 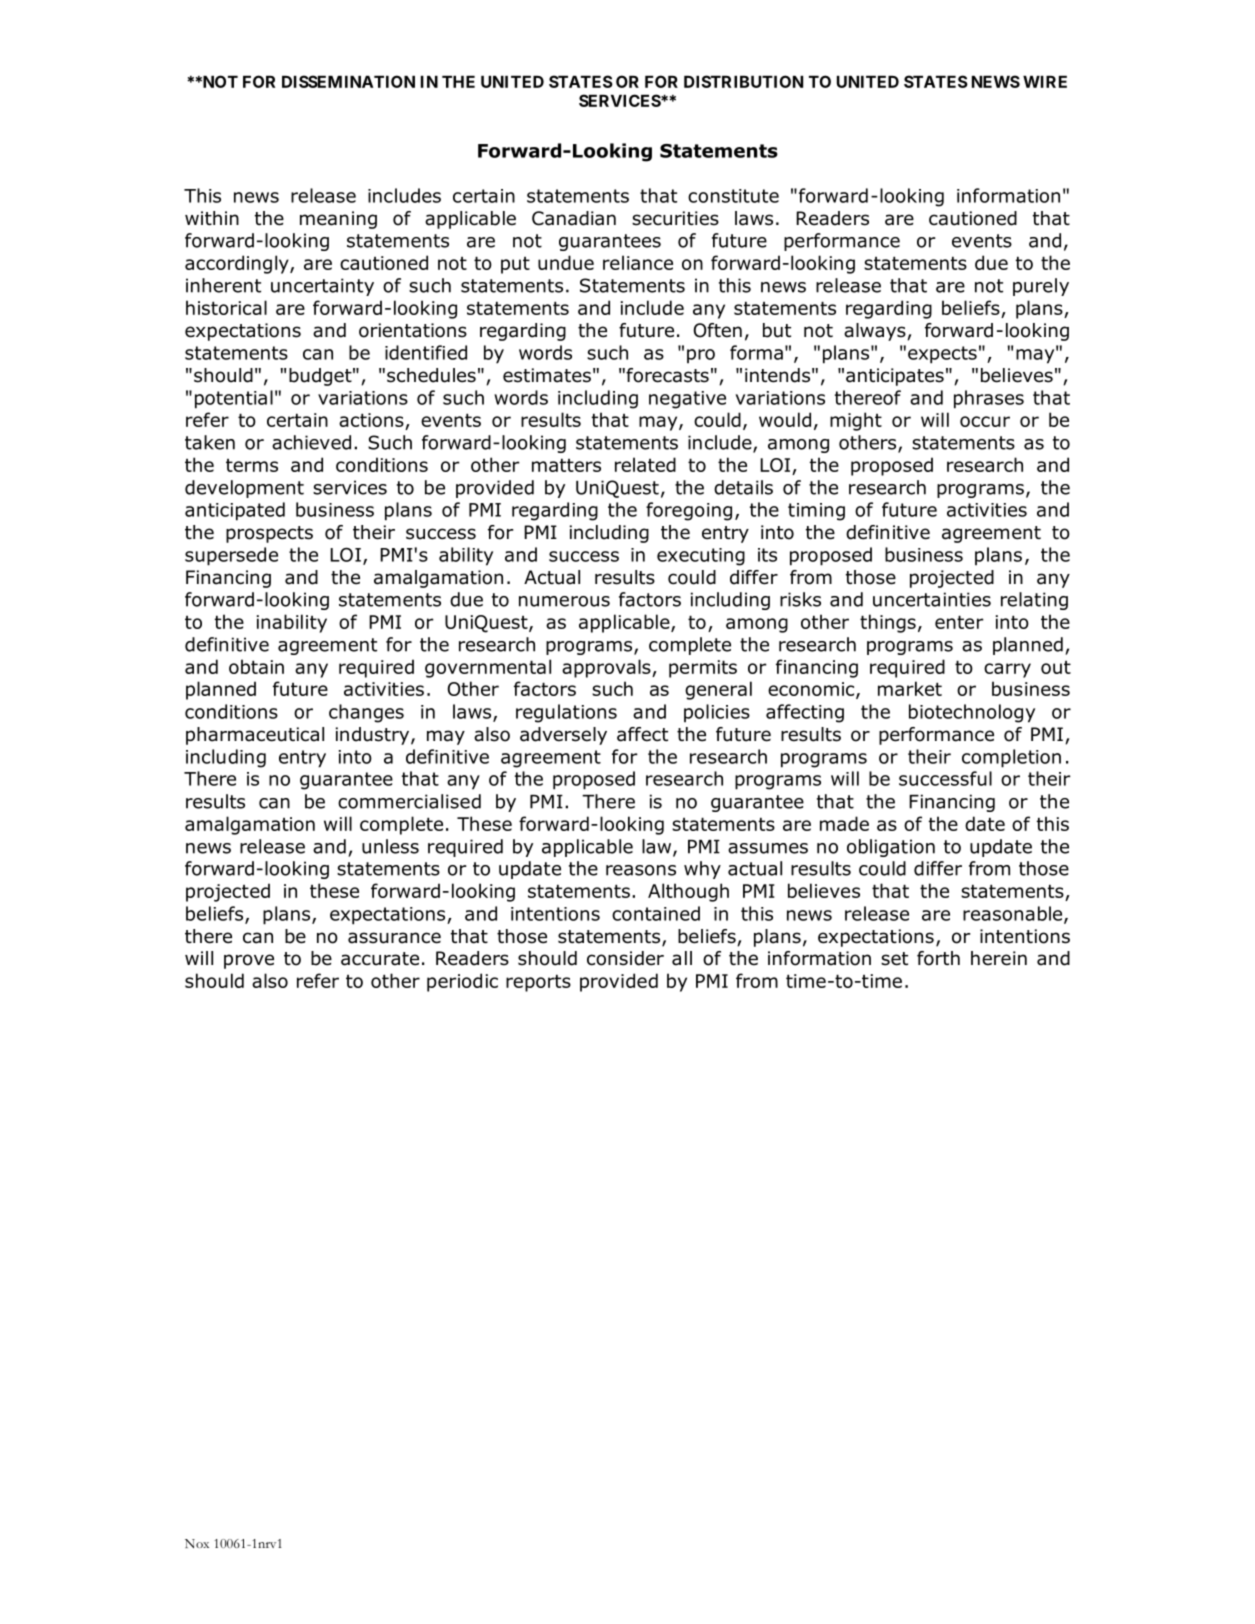 What do you see at coordinates (641, 870) in the screenshot?
I see `reasons` at bounding box center [641, 870].
